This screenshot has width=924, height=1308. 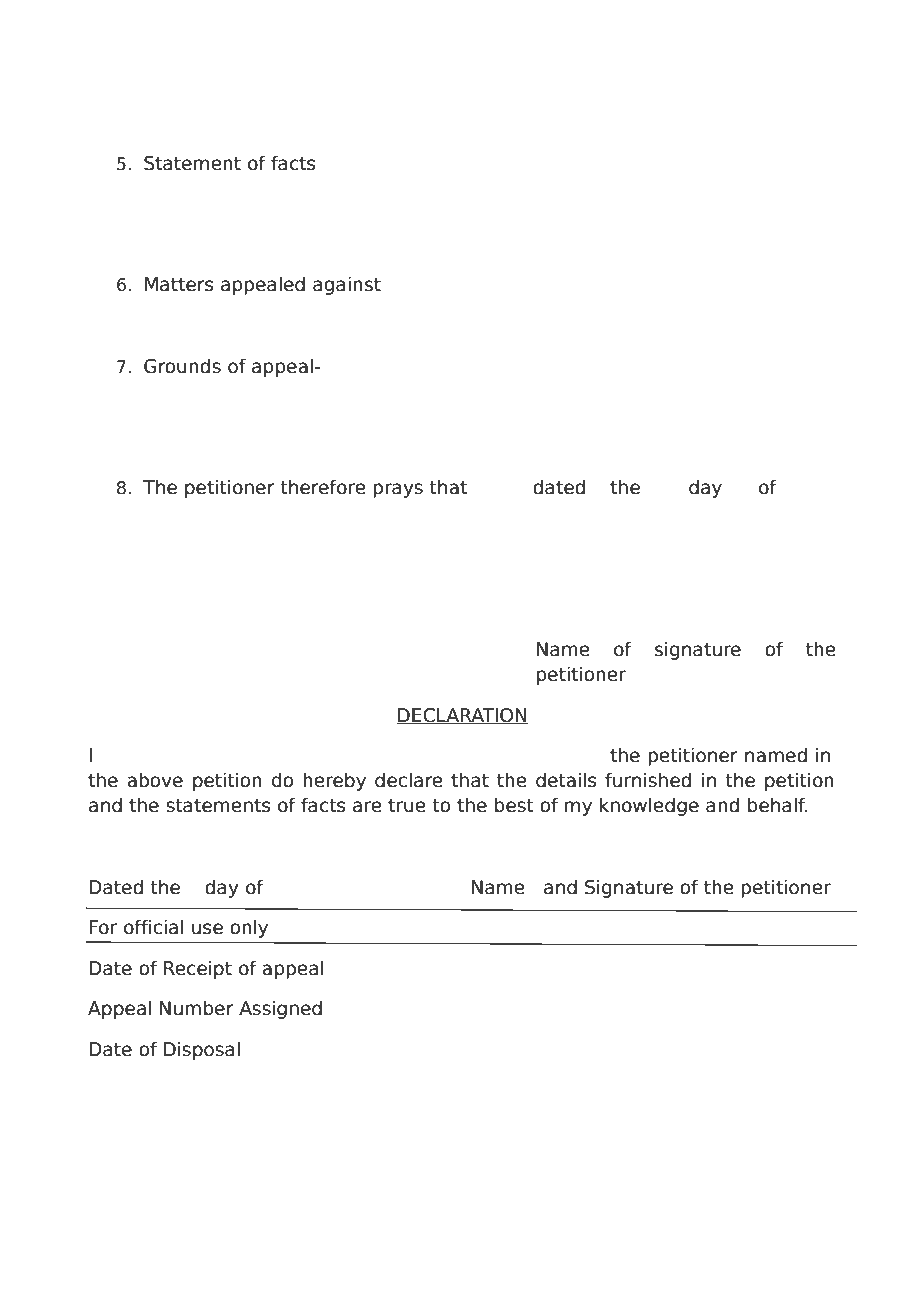 What do you see at coordinates (648, 780) in the screenshot?
I see `furnished` at bounding box center [648, 780].
